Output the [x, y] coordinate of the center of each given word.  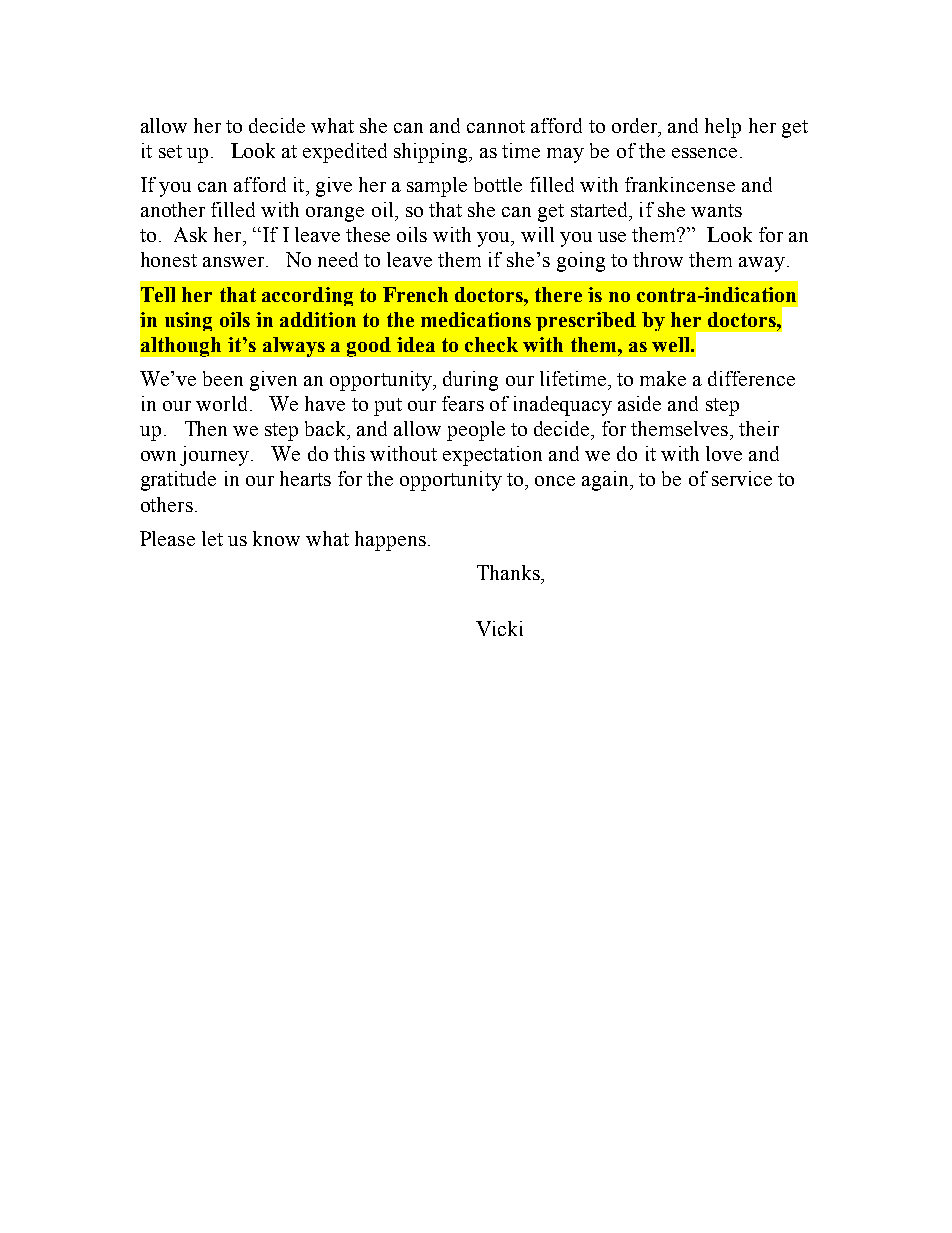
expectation [492, 456]
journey [216, 456]
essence [704, 153]
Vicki [499, 628]
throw [658, 259]
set [170, 151]
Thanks [509, 572]
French [415, 294]
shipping [432, 153]
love [724, 453]
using [188, 321]
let [212, 538]
